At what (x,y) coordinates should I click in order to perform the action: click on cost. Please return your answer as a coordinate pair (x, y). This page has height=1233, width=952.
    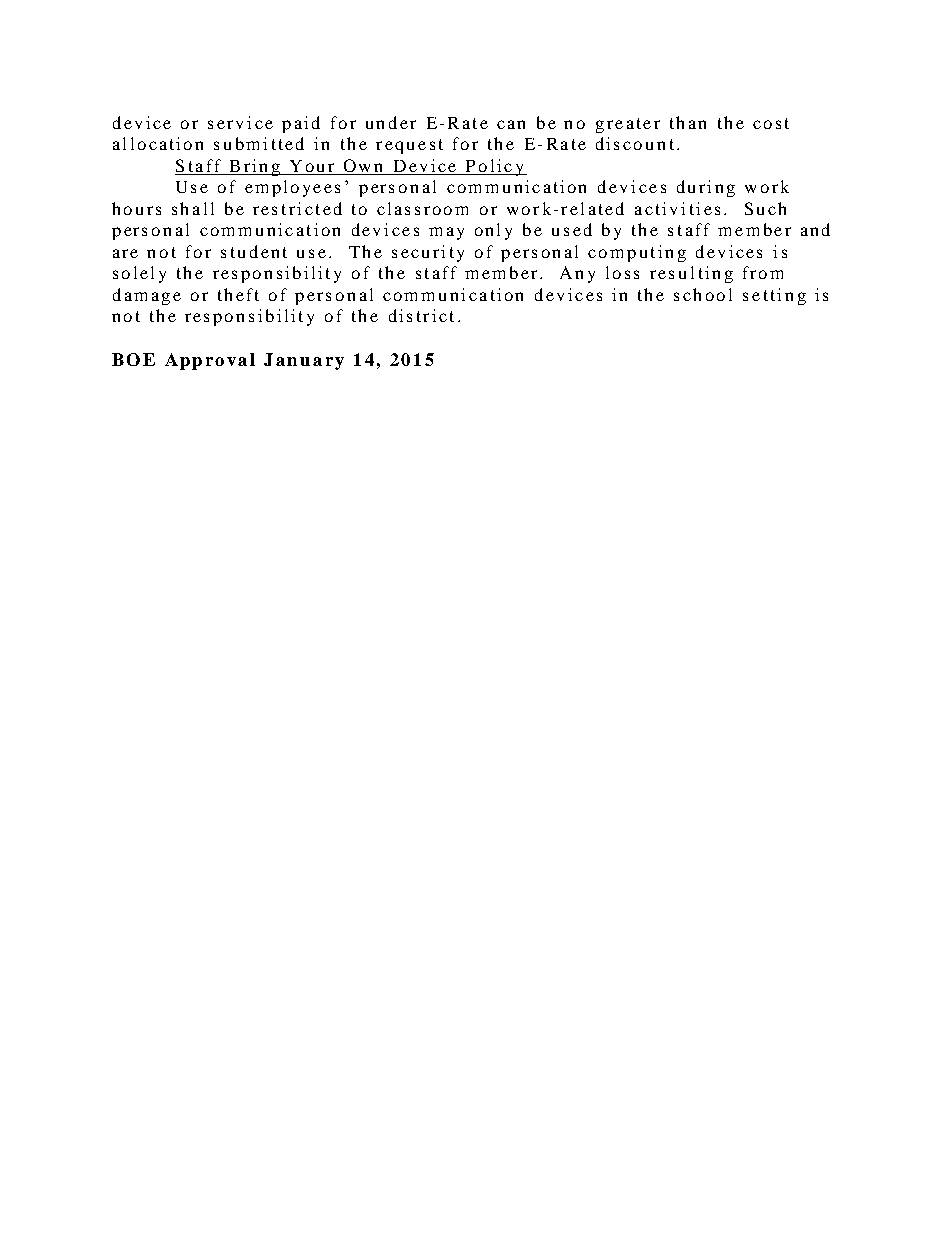
    Looking at the image, I should click on (771, 123).
